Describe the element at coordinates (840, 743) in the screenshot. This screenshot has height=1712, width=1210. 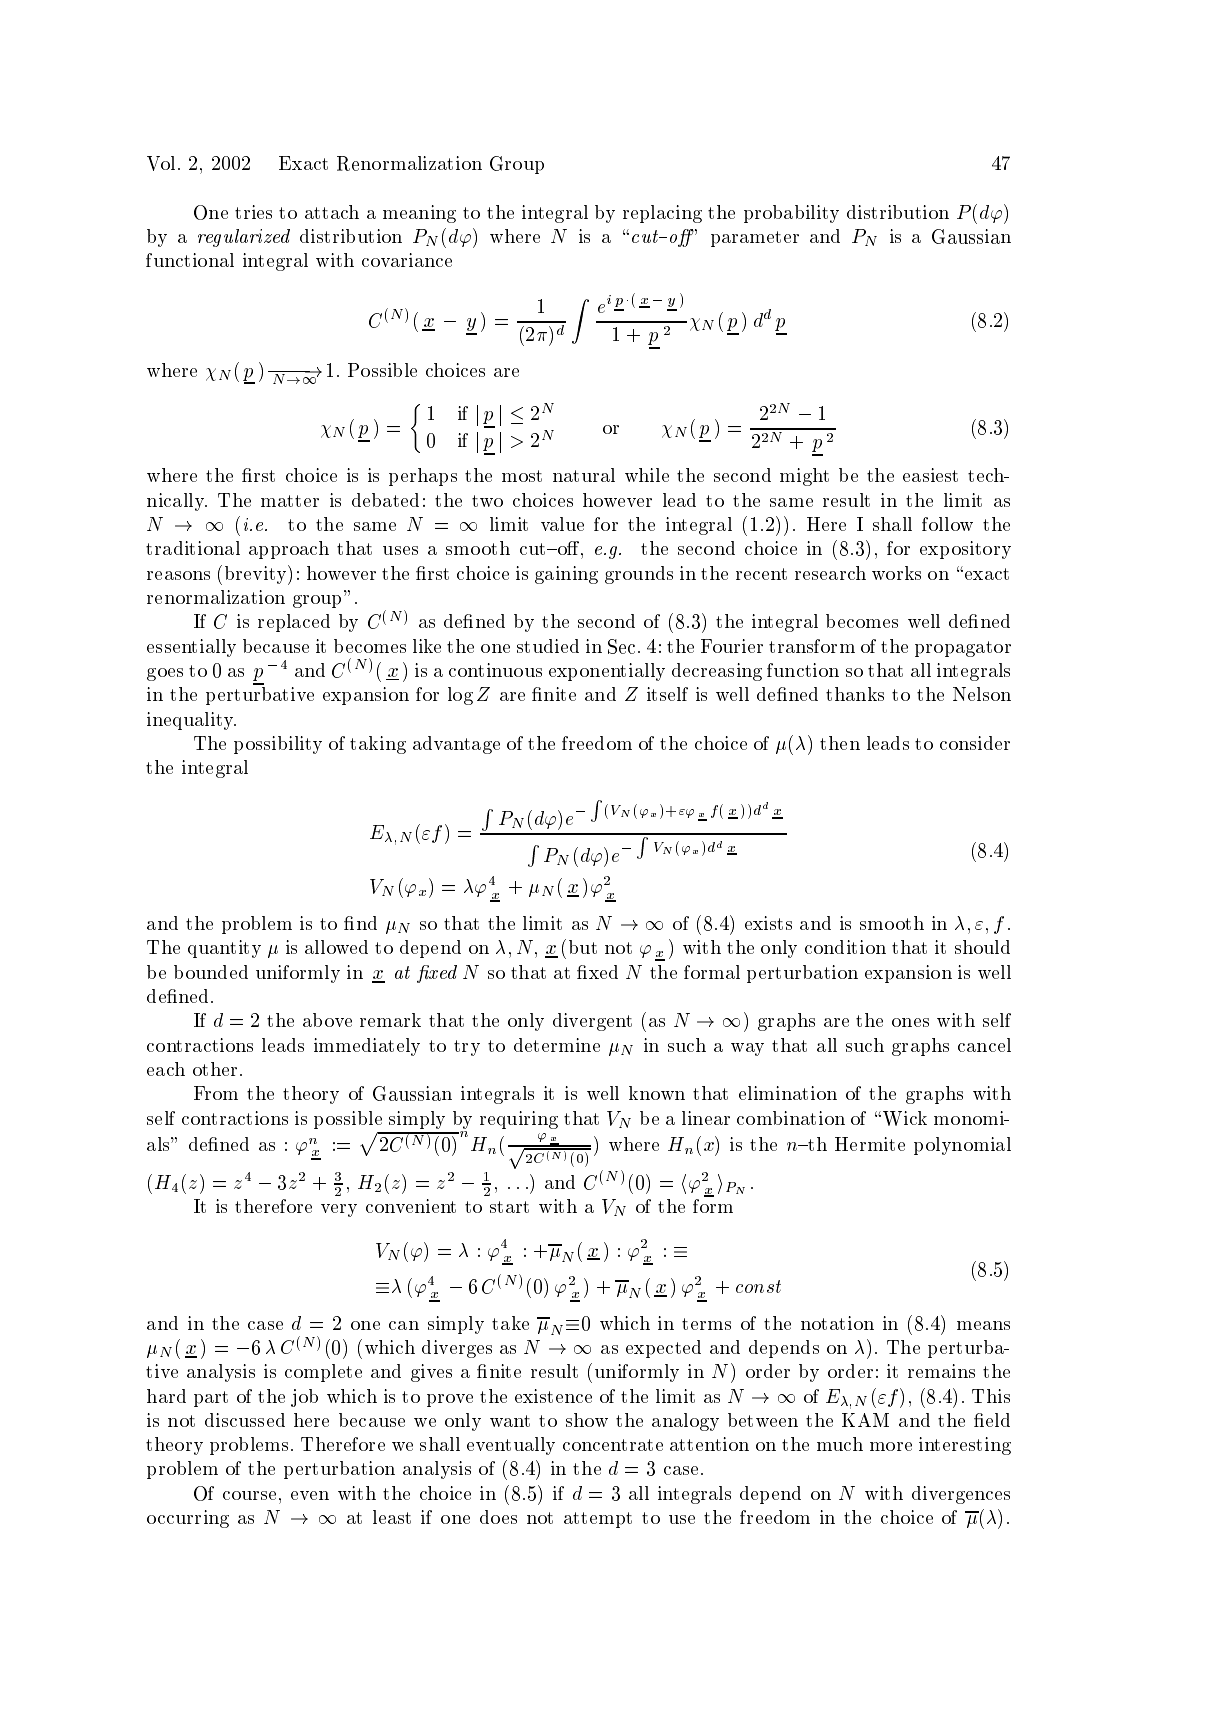
I see `then` at that location.
